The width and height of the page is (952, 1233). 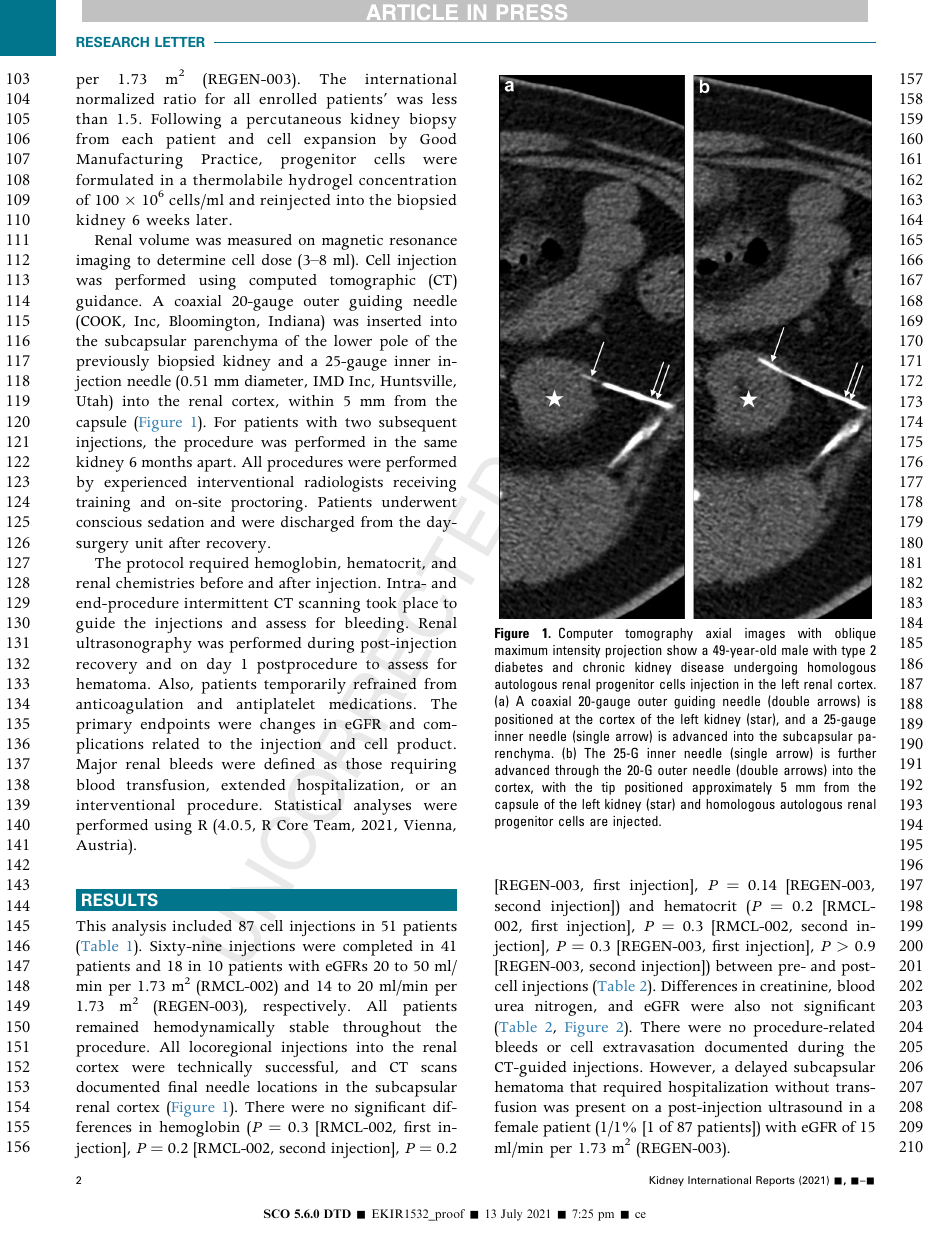 I want to click on SCO, so click(x=277, y=1213).
